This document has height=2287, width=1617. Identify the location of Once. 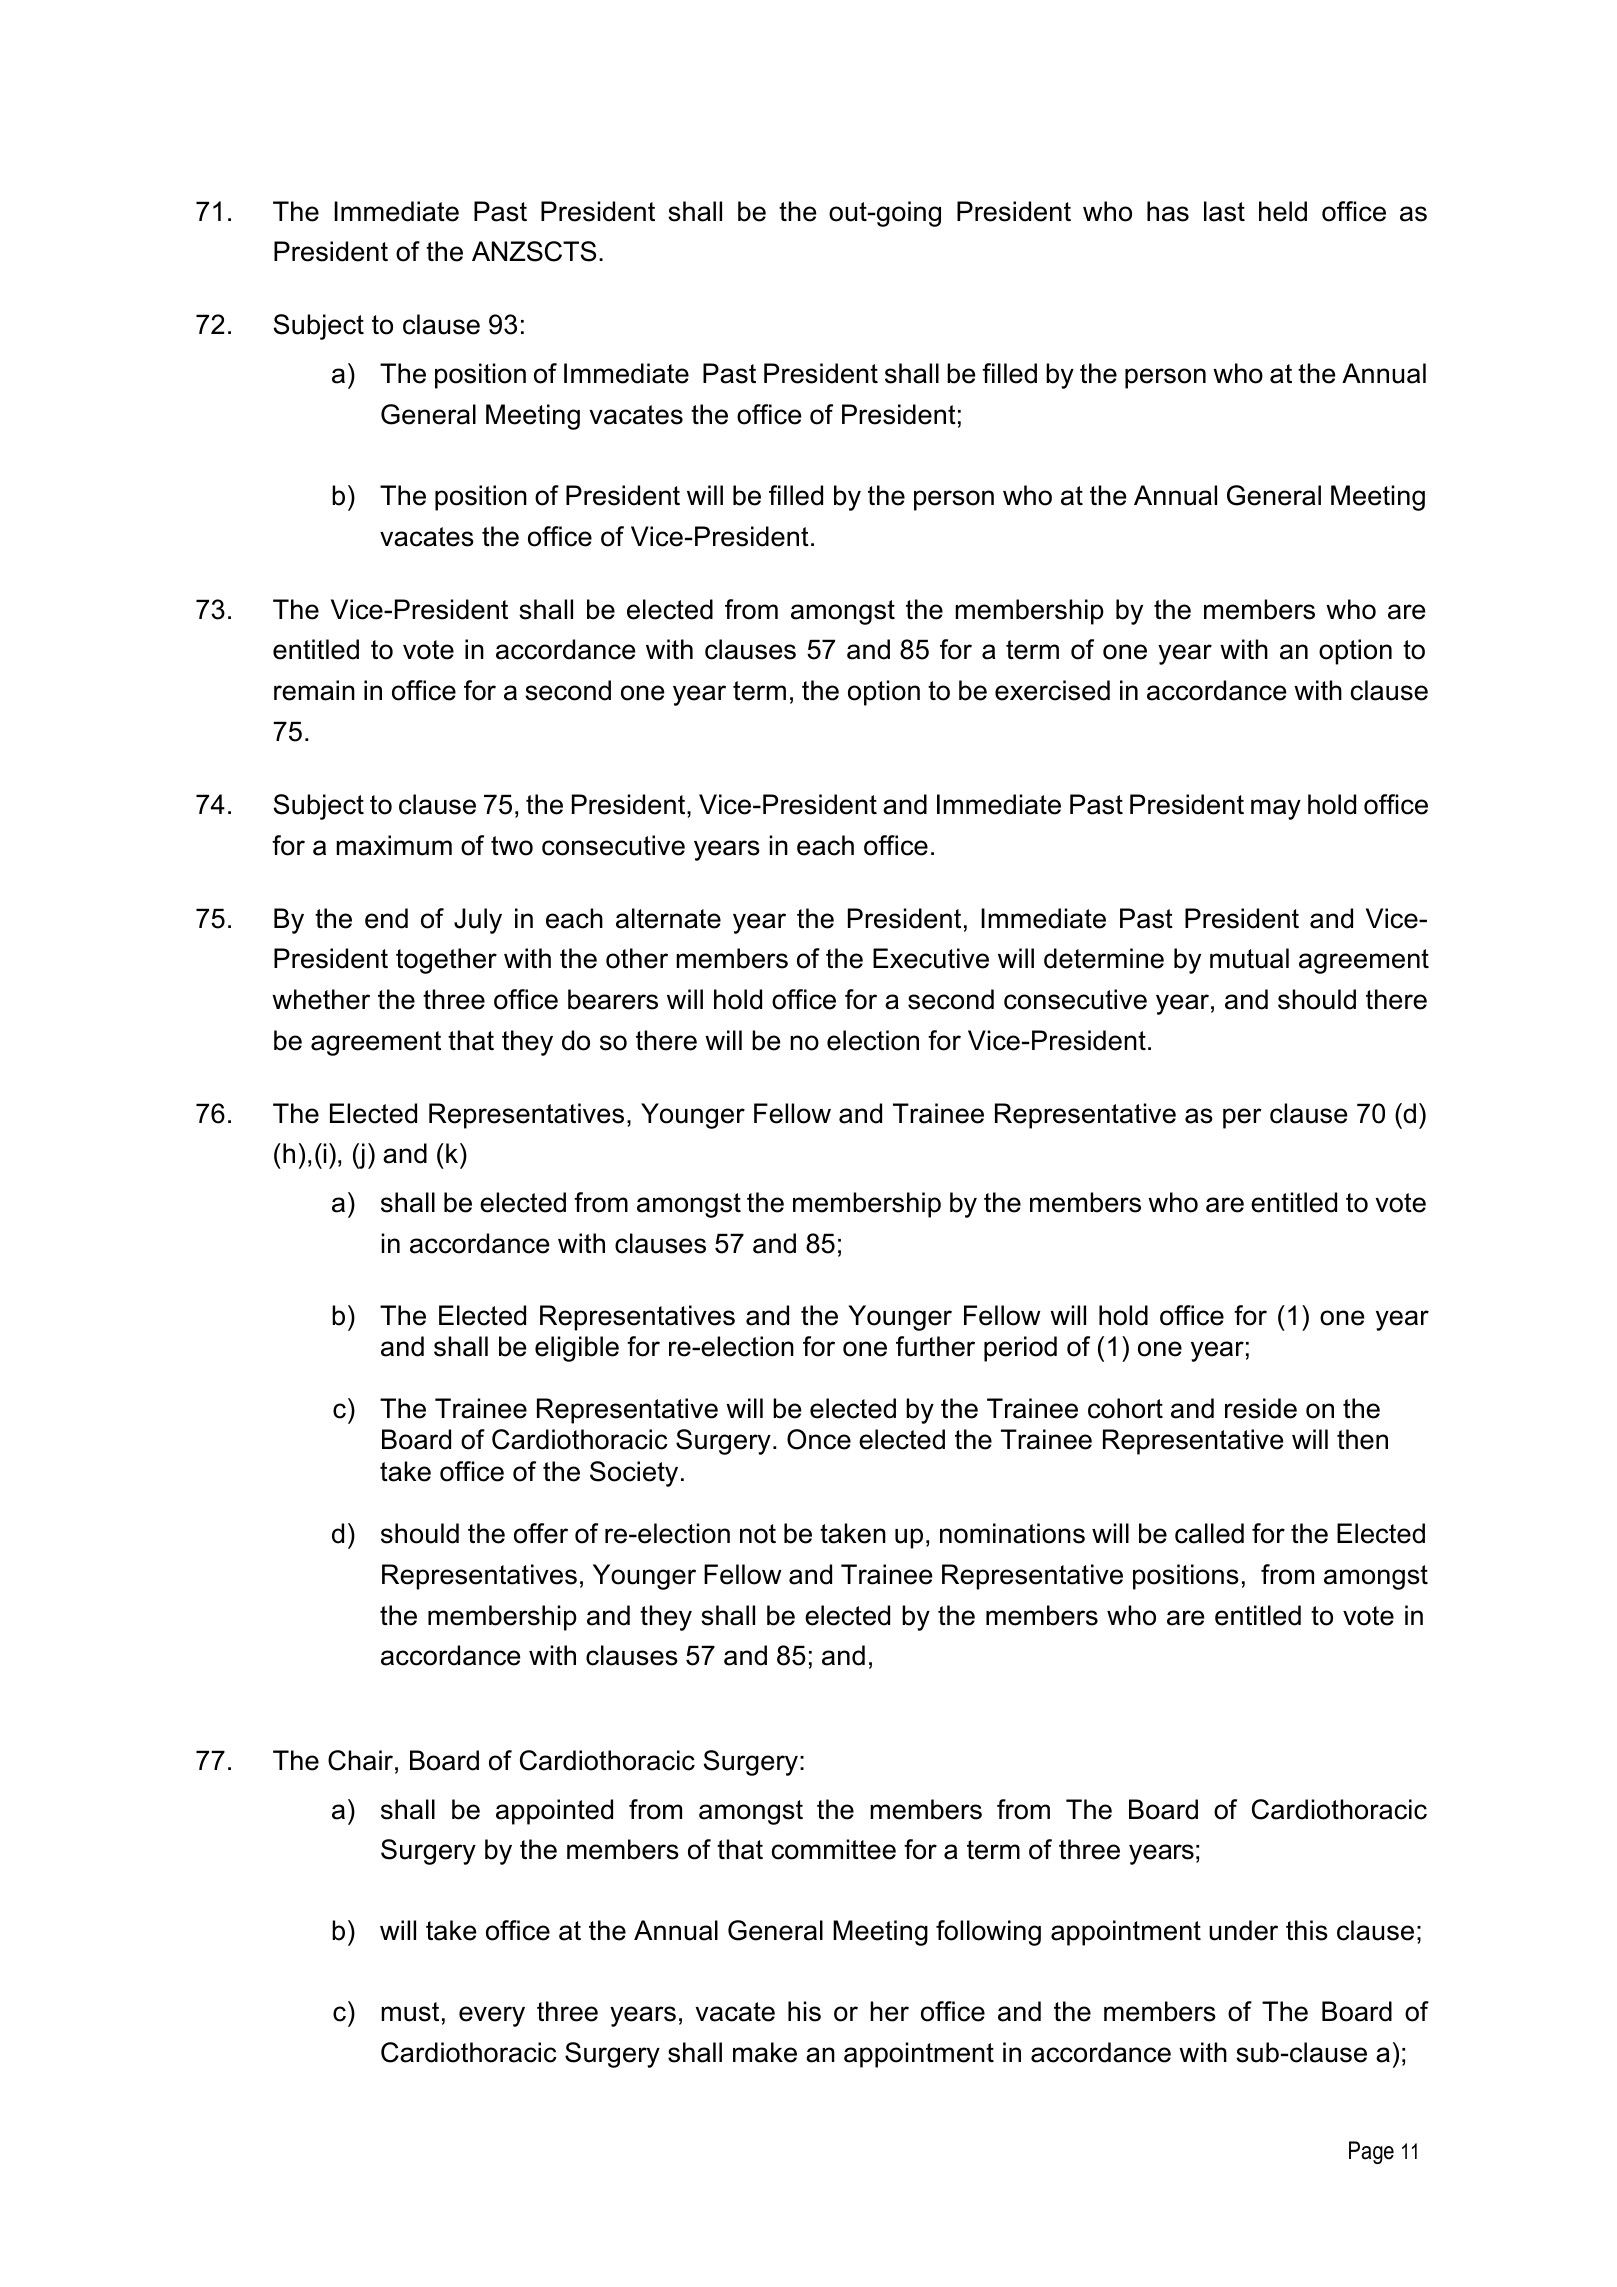
(819, 1439).
